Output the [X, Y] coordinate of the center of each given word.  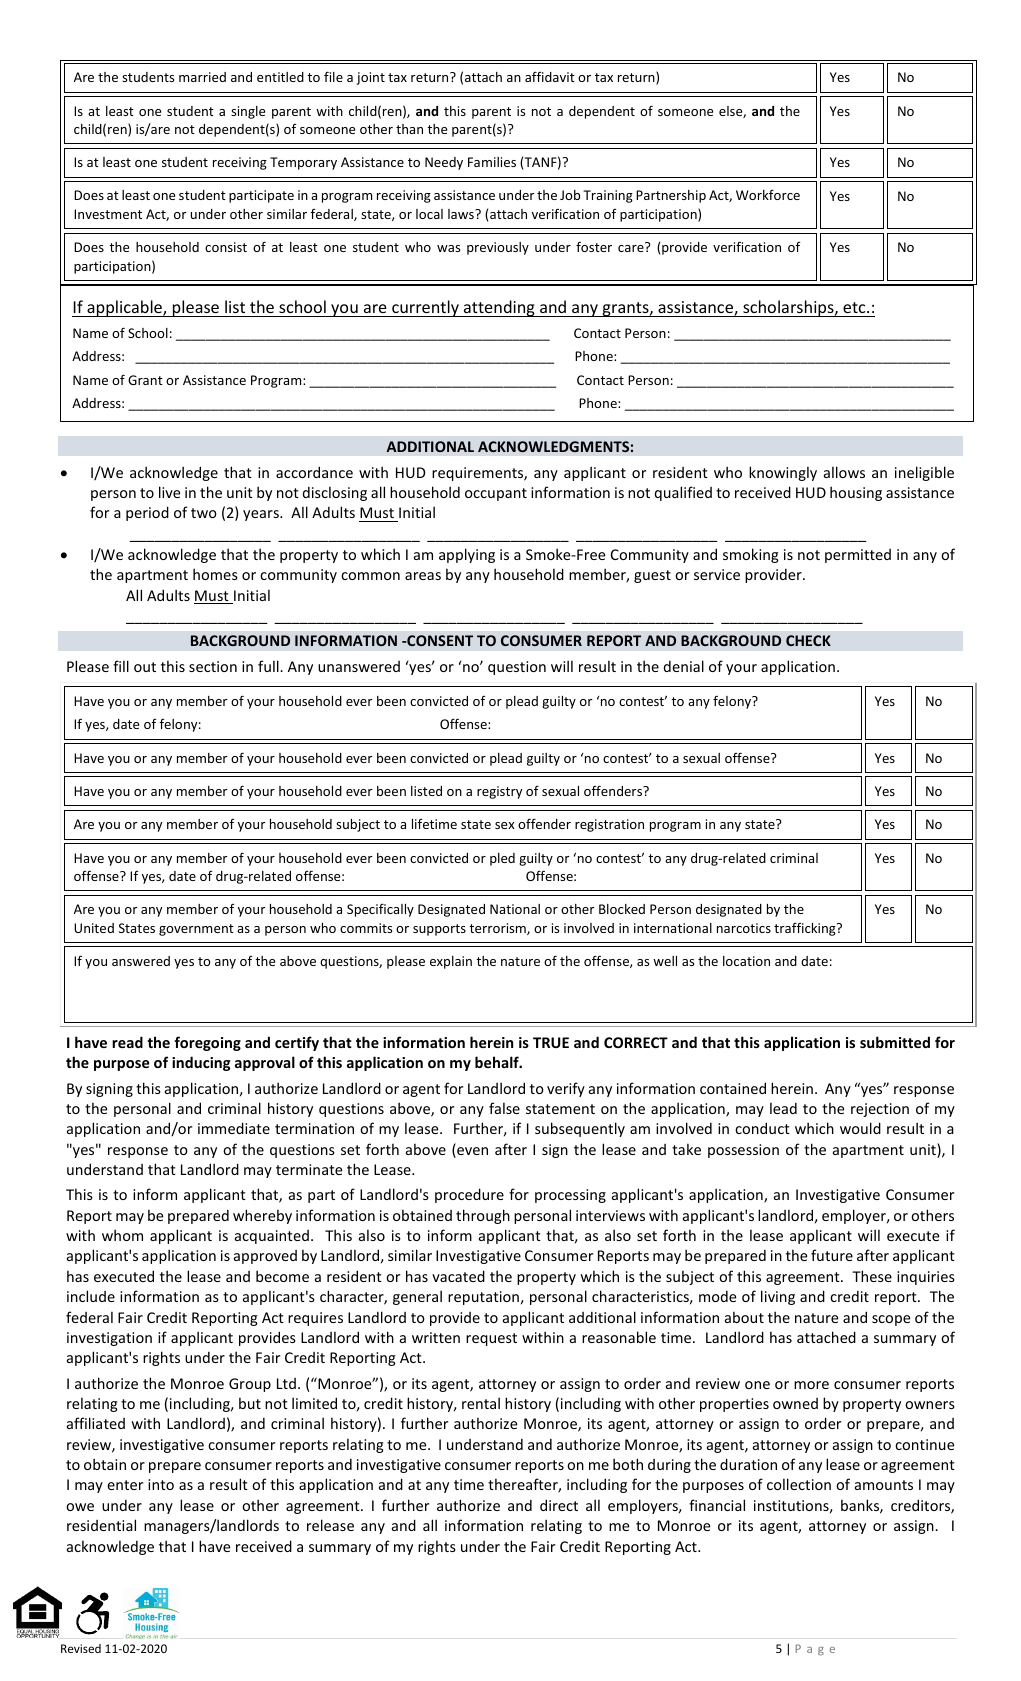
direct [559, 1505]
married [202, 77]
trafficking [806, 929]
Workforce [768, 194]
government [196, 930]
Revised [81, 1648]
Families [492, 162]
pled [502, 859]
